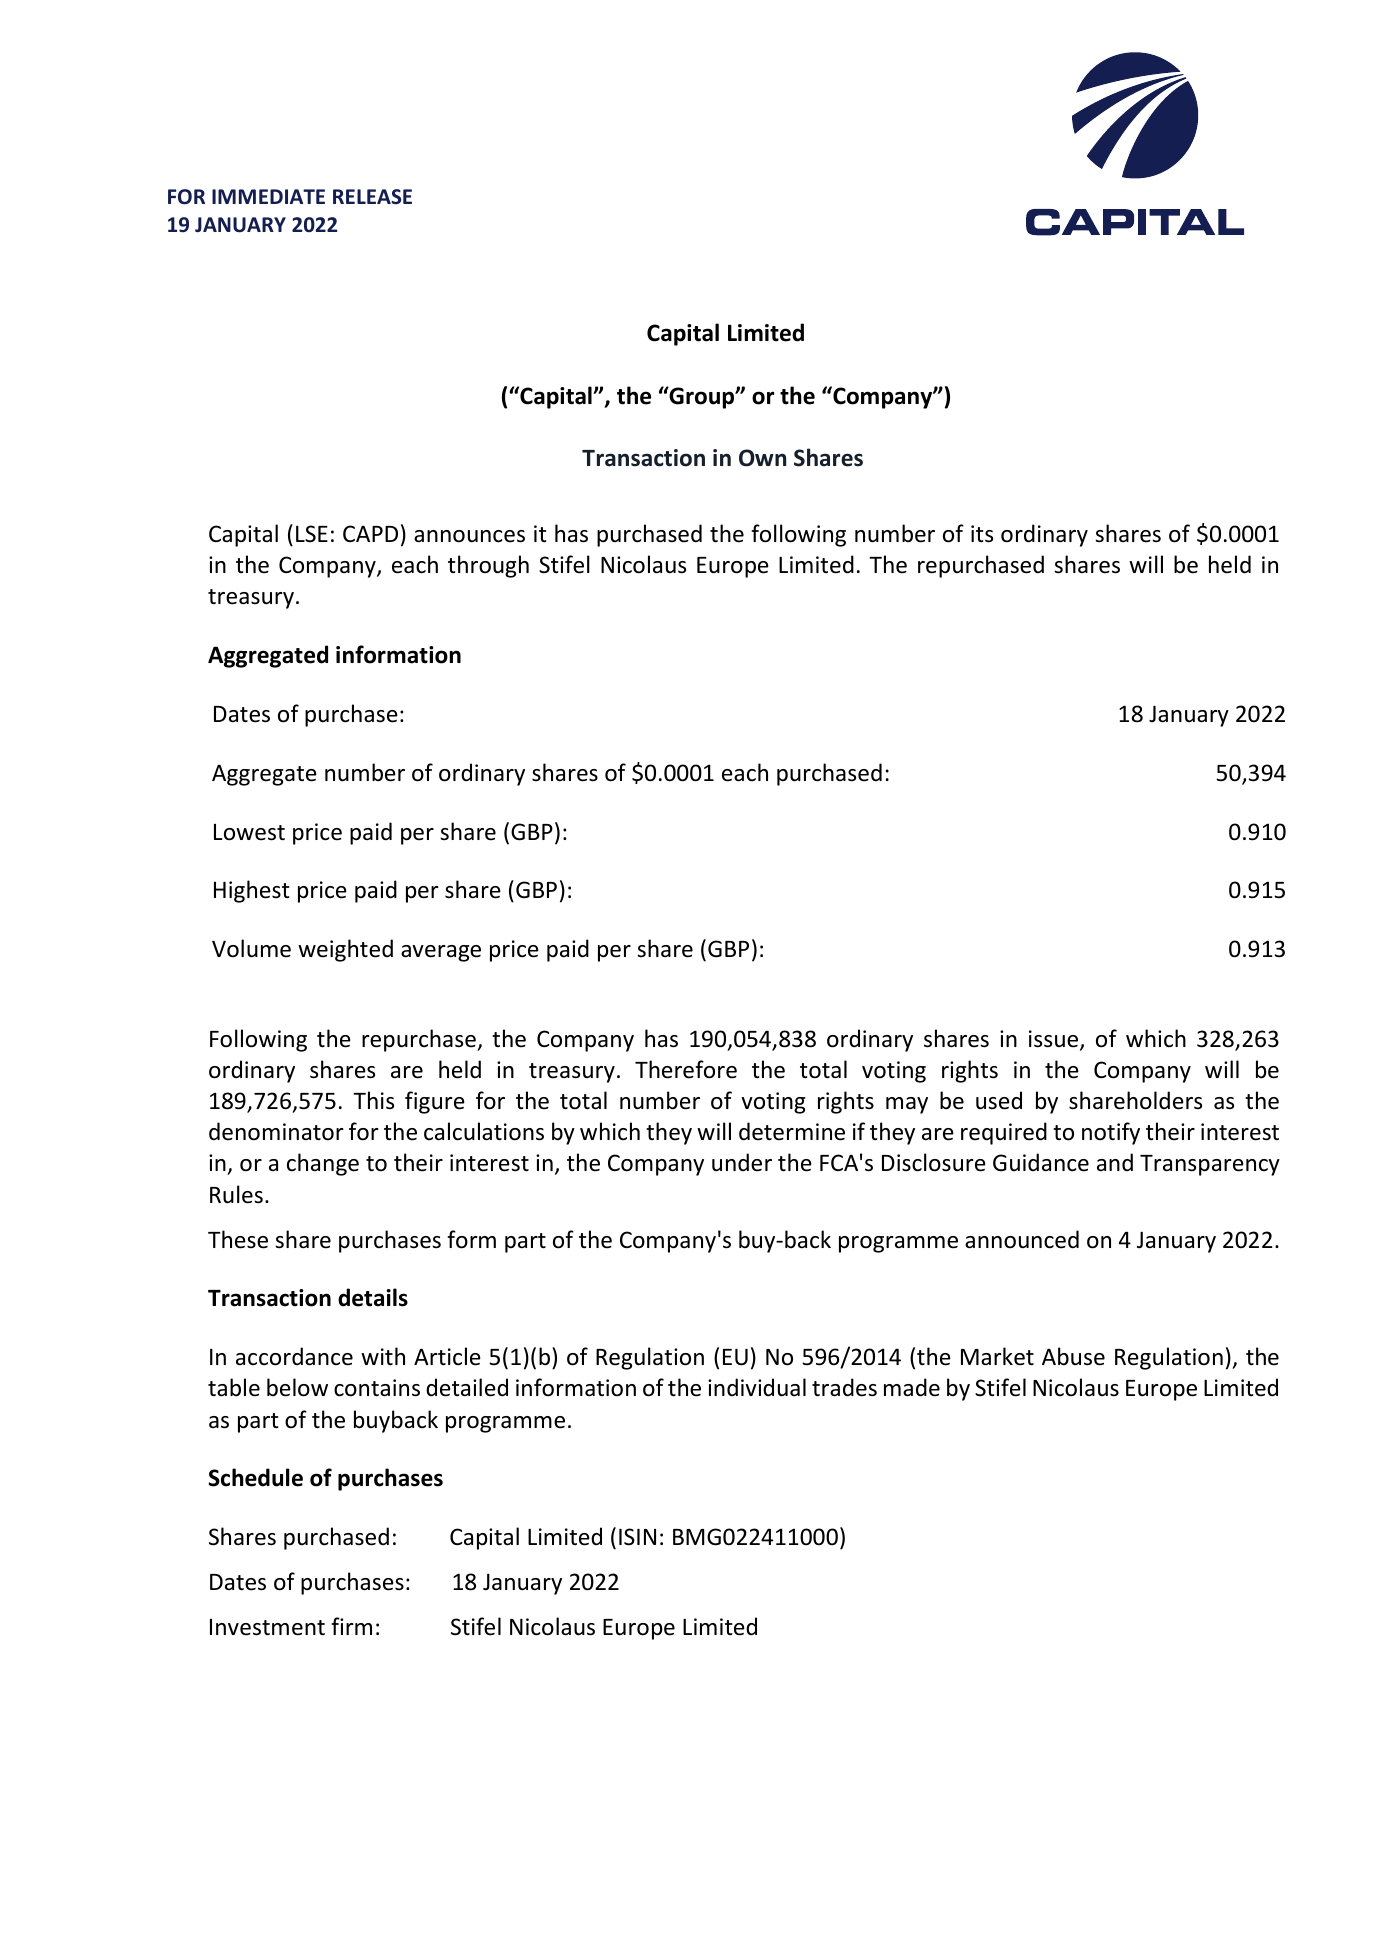 The image size is (1378, 1949). I want to click on firm, so click(351, 1626).
